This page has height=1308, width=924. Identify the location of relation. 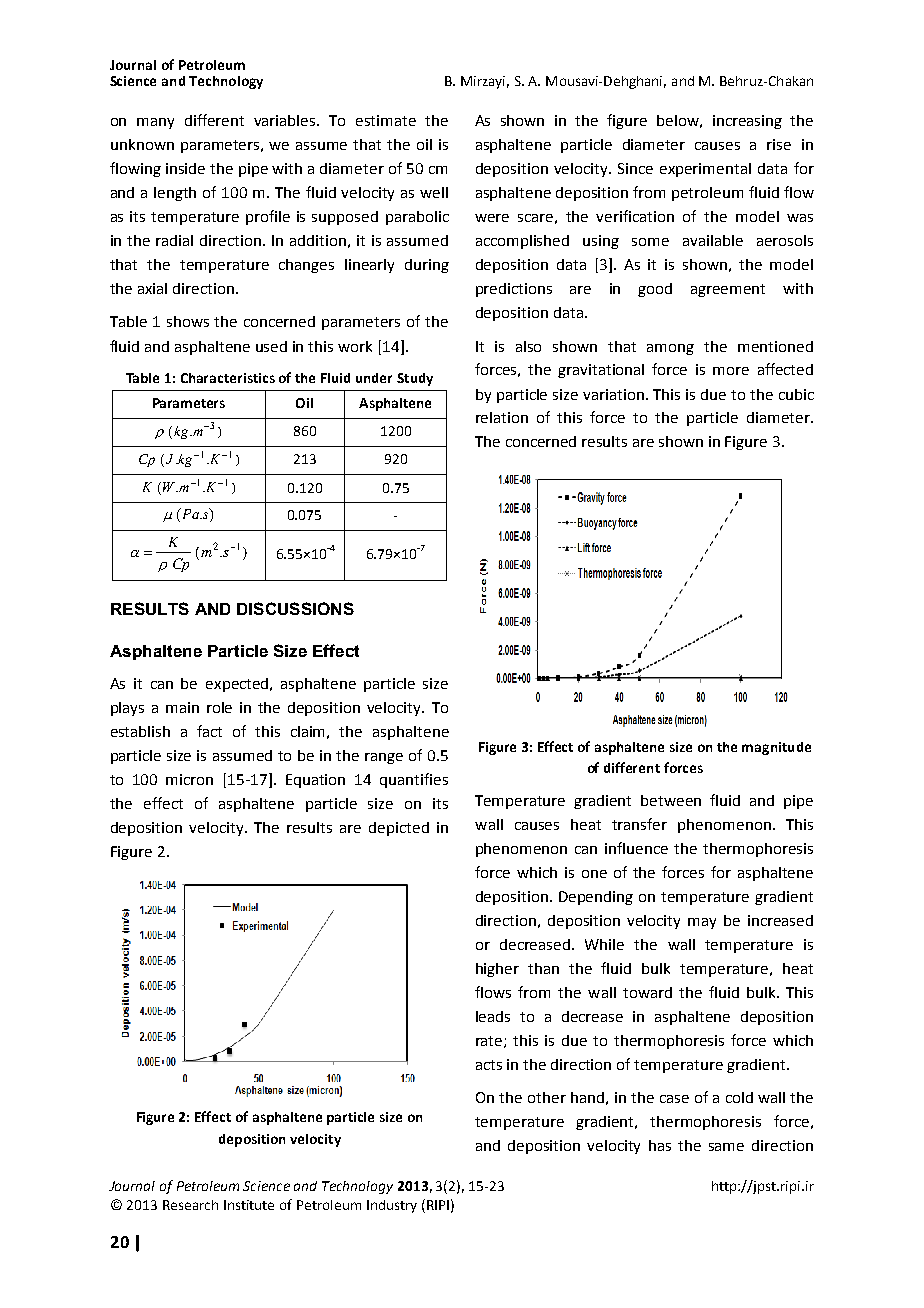
(502, 417).
